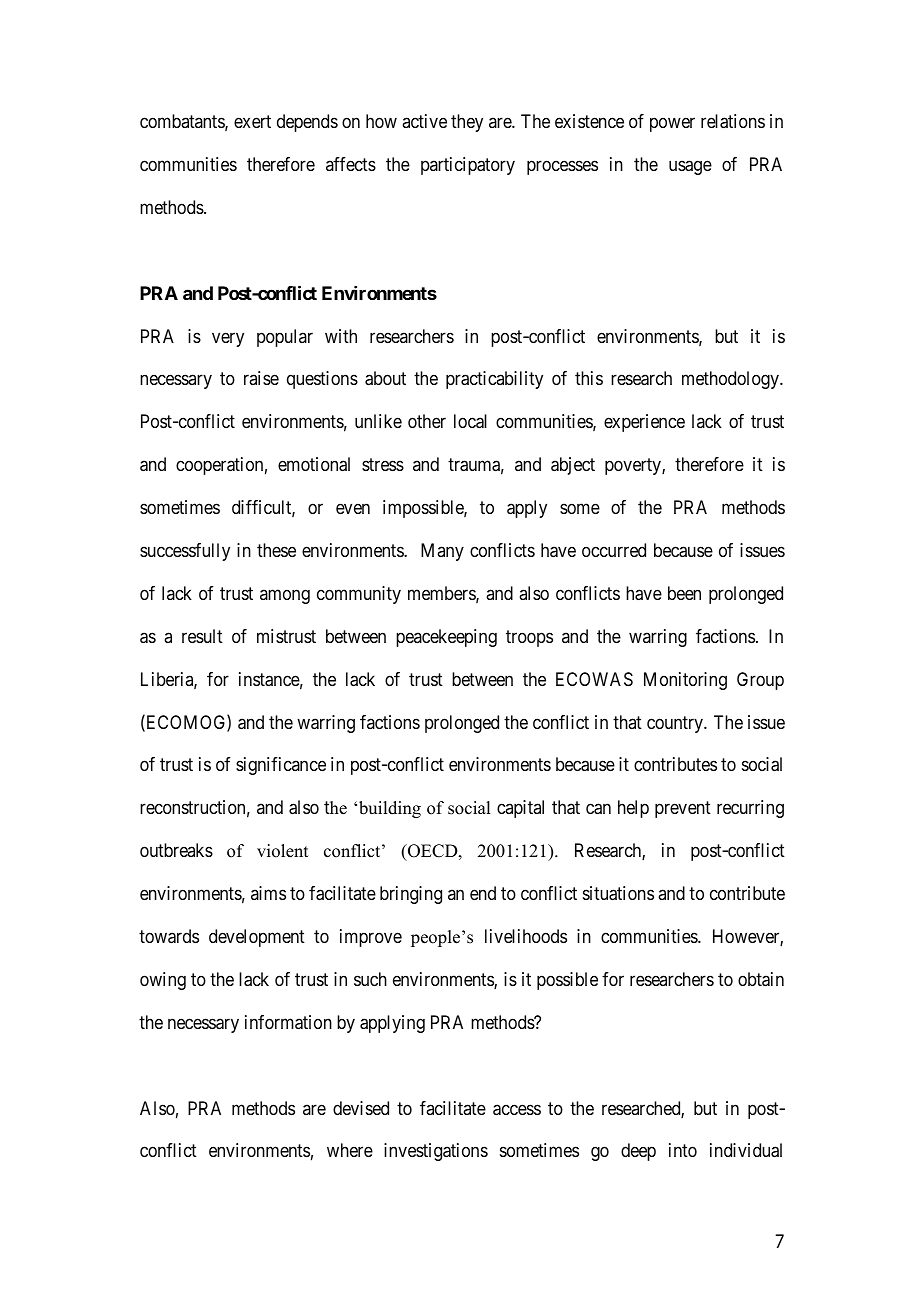 The height and width of the screenshot is (1308, 924). Describe the element at coordinates (202, 636) in the screenshot. I see `result` at that location.
